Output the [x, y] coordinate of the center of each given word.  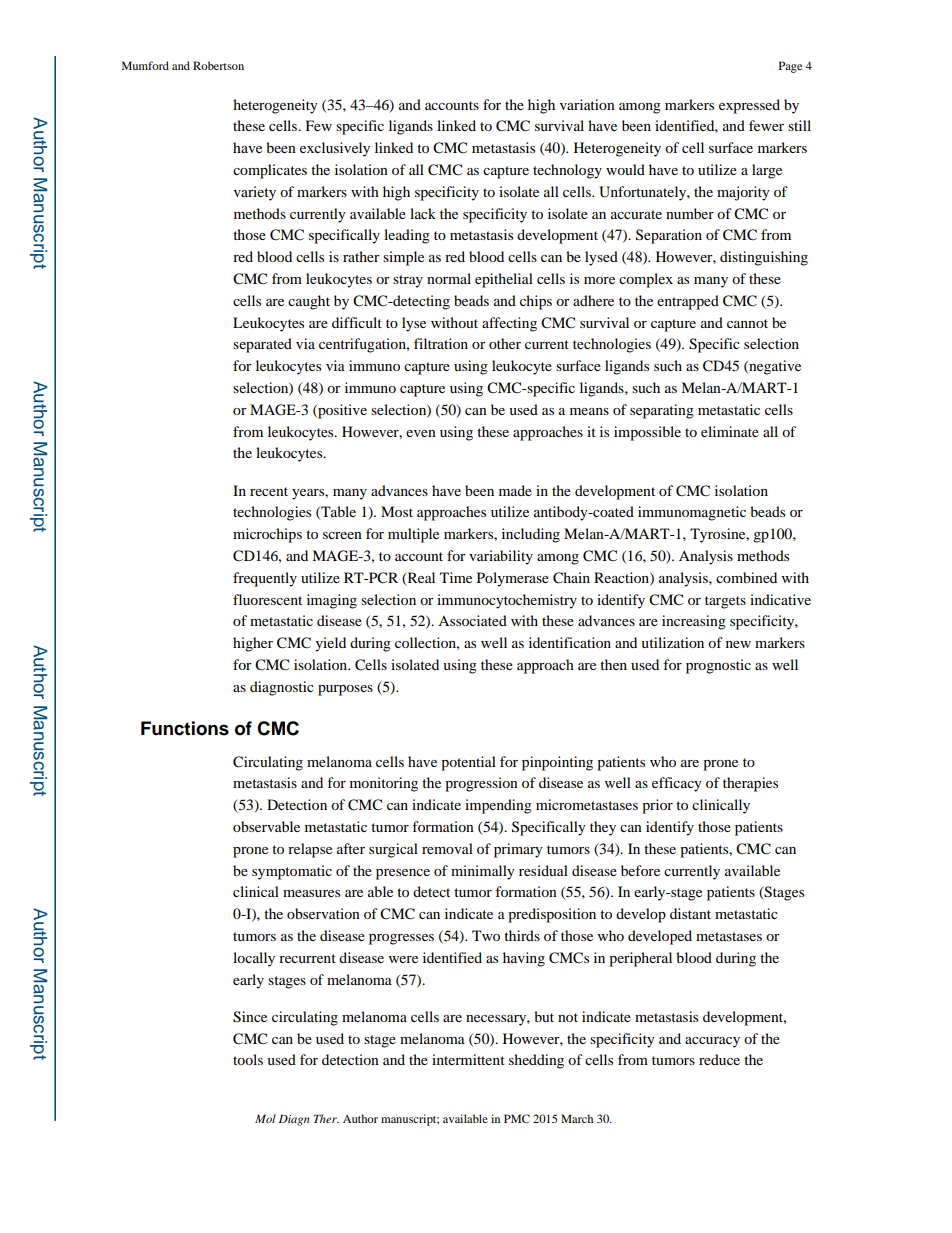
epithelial [504, 280]
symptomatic [292, 872]
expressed [749, 106]
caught [309, 302]
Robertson [218, 65]
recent [269, 491]
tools [248, 1059]
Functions [185, 728]
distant [690, 913]
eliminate [730, 431]
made [515, 490]
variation [587, 104]
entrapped [688, 302]
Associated [472, 620]
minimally [483, 872]
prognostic [718, 666]
